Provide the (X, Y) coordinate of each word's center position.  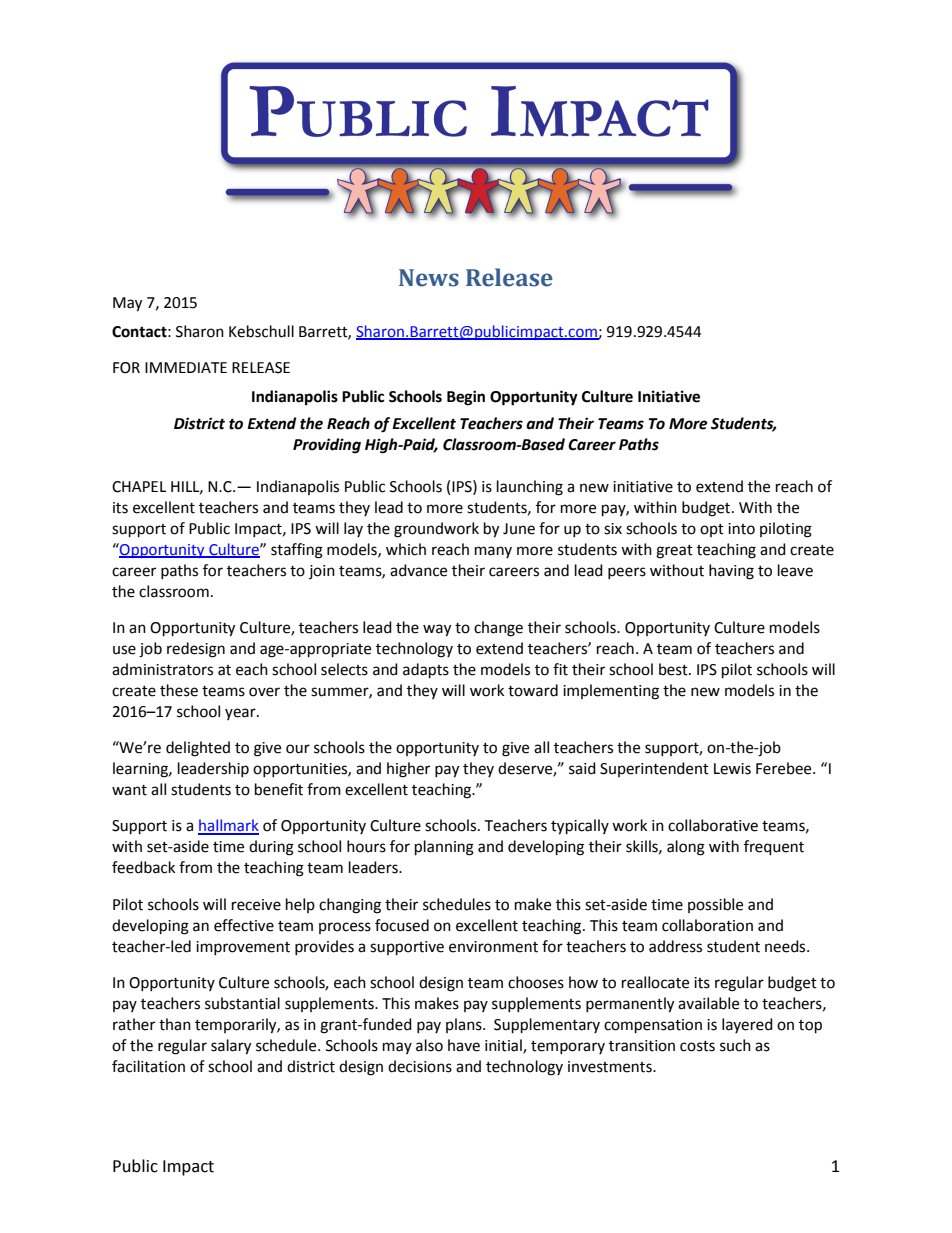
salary (231, 1047)
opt (712, 530)
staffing (297, 551)
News (429, 278)
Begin (466, 398)
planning (444, 848)
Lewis (732, 769)
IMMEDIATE (186, 367)
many (493, 552)
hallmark (228, 826)
